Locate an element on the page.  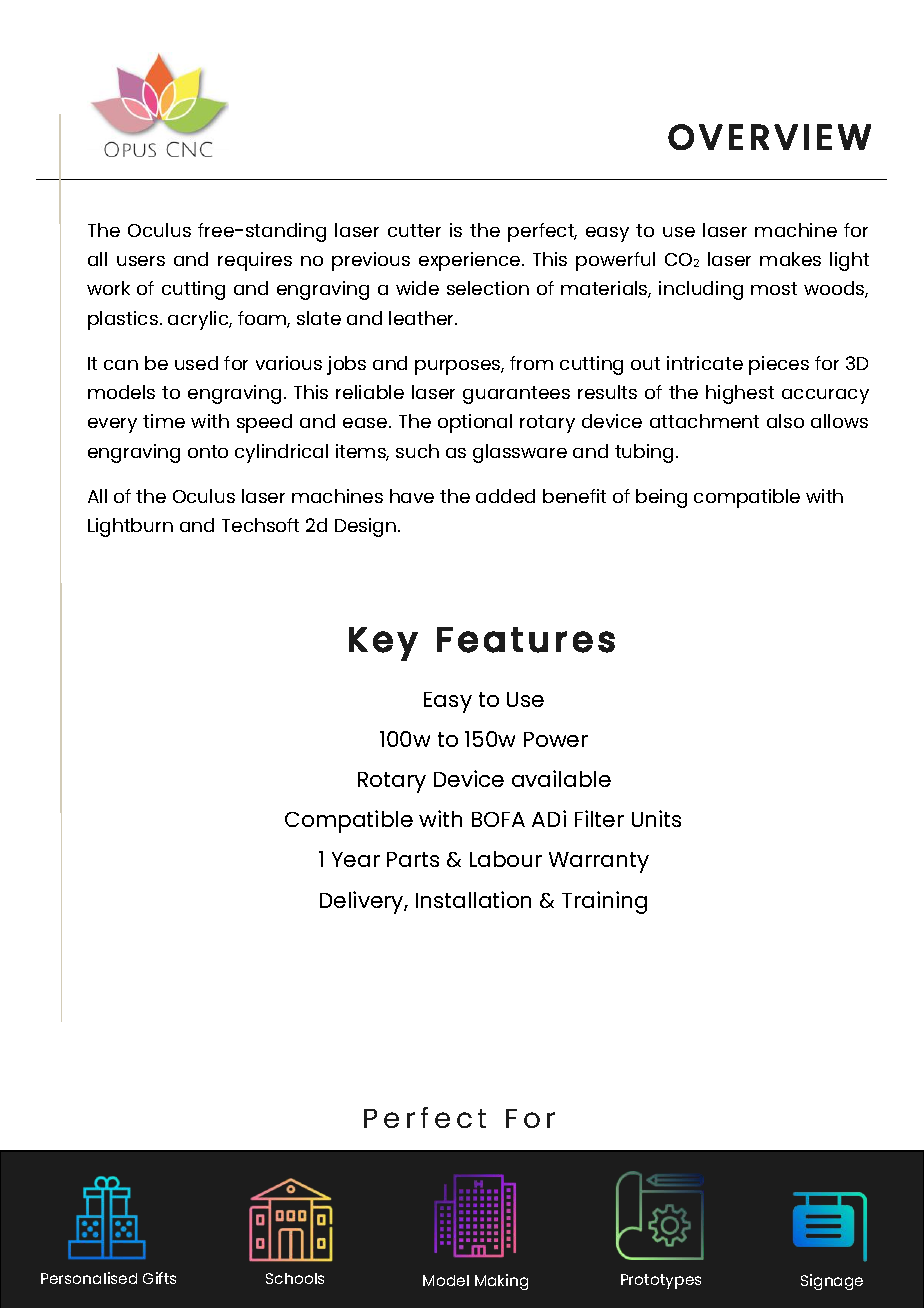
experience is located at coordinates (471, 261).
